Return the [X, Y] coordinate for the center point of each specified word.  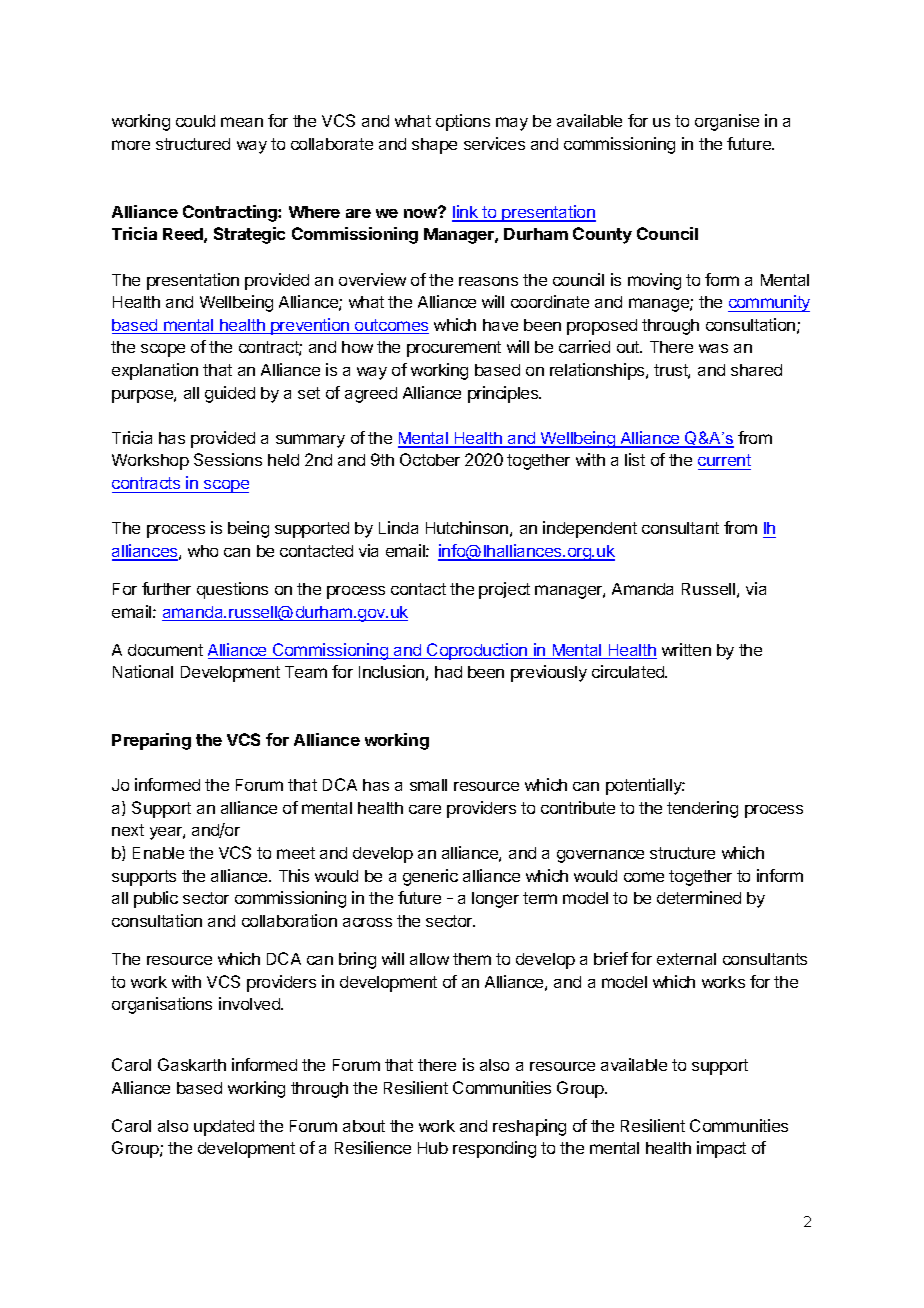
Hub [433, 1148]
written [686, 649]
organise [727, 122]
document [165, 650]
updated [224, 1128]
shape [434, 146]
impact [721, 1149]
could [195, 121]
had [448, 672]
